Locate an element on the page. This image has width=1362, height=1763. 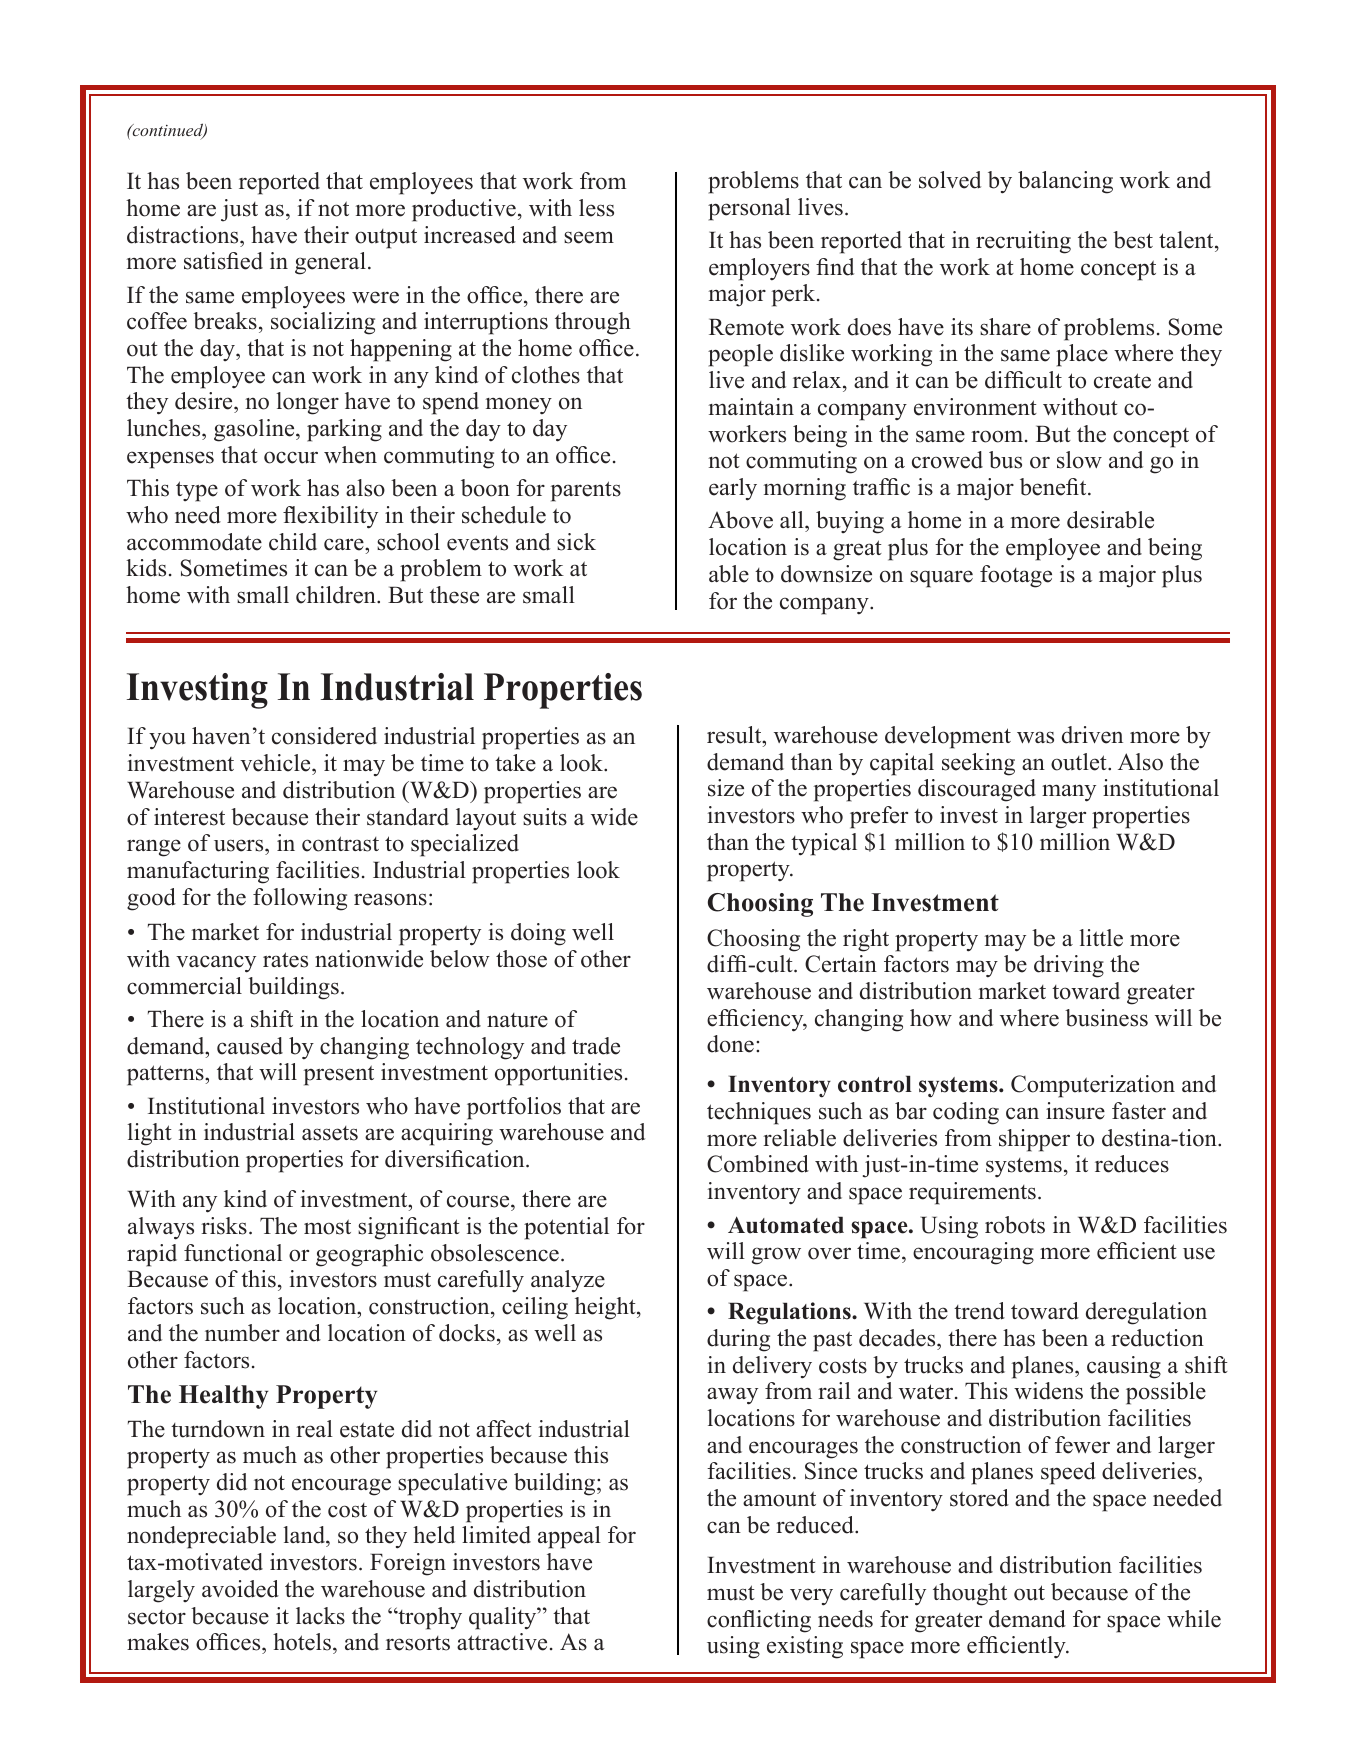
recruiting is located at coordinates (1023, 242).
